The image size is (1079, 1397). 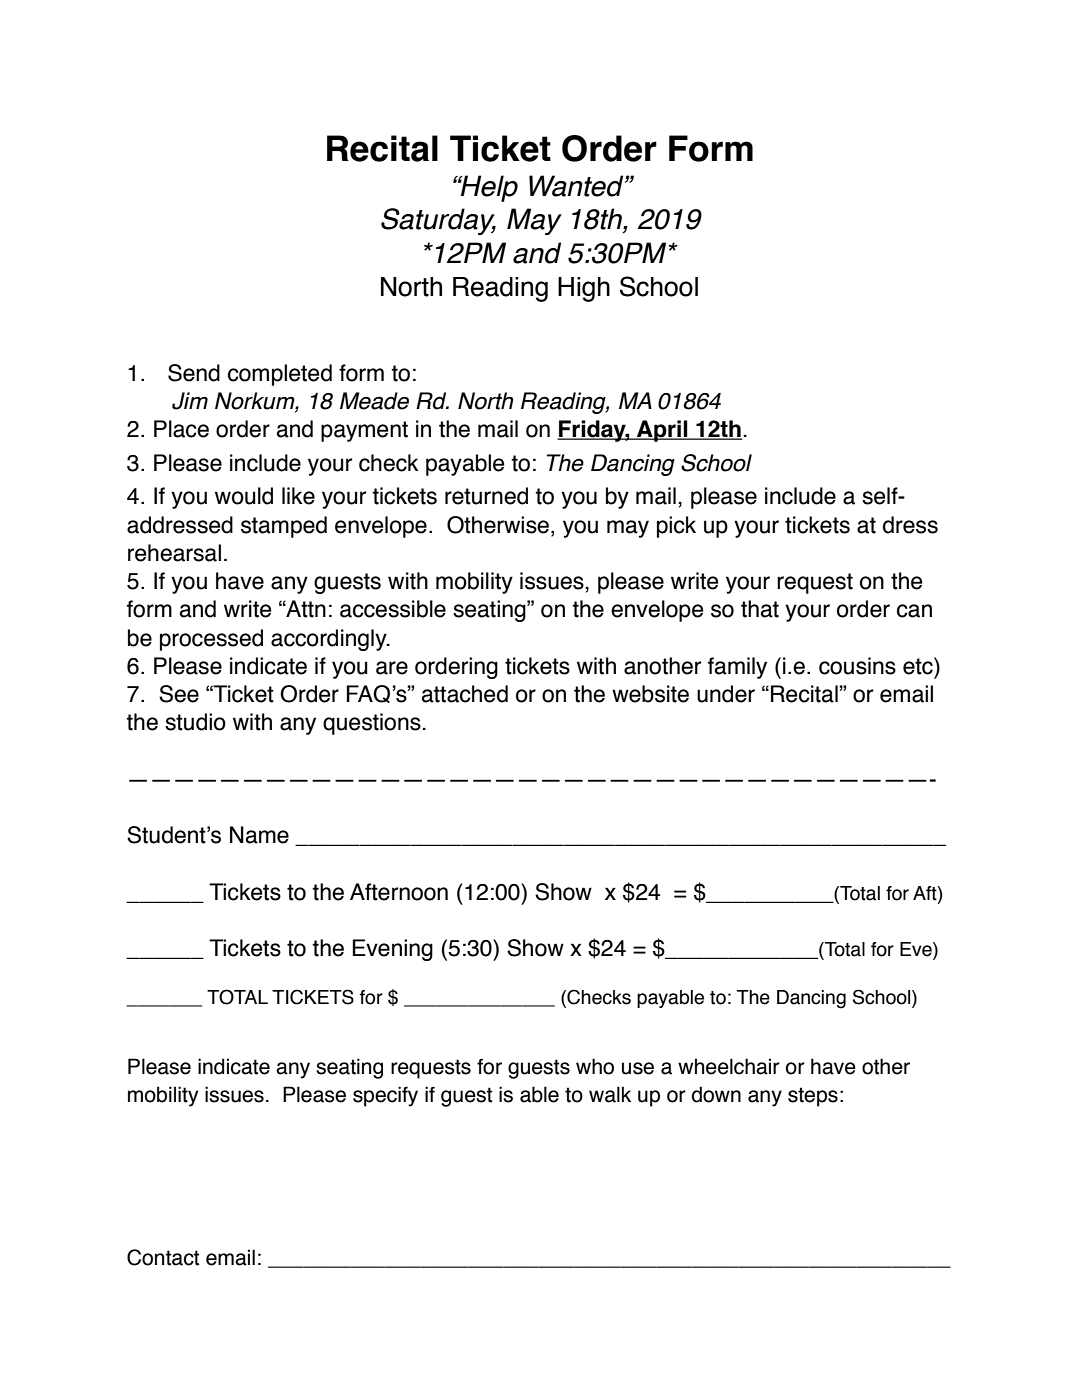 I want to click on returned, so click(x=486, y=496).
